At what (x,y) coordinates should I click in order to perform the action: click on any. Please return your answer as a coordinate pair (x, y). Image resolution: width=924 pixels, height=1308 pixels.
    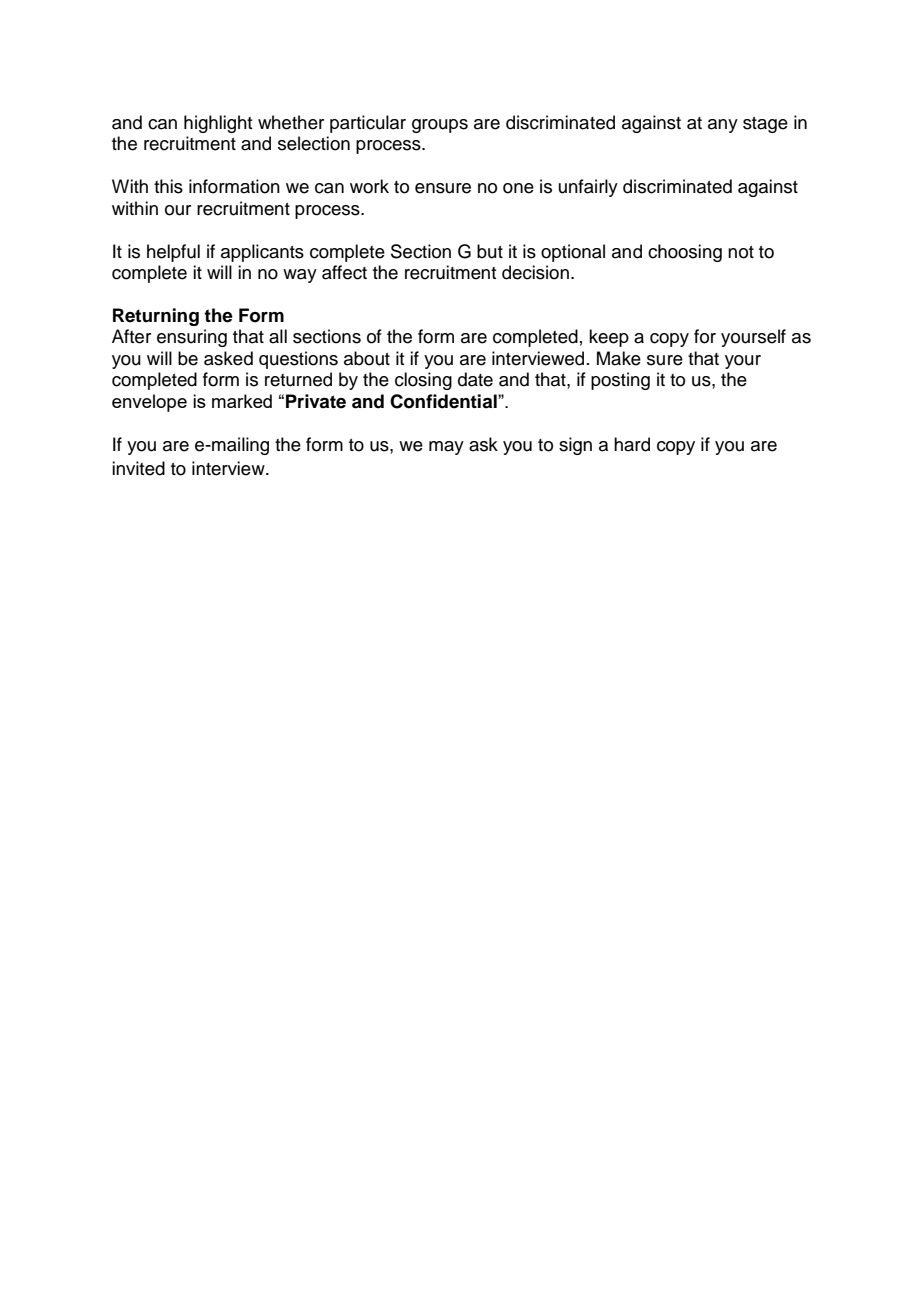
    Looking at the image, I should click on (723, 126).
